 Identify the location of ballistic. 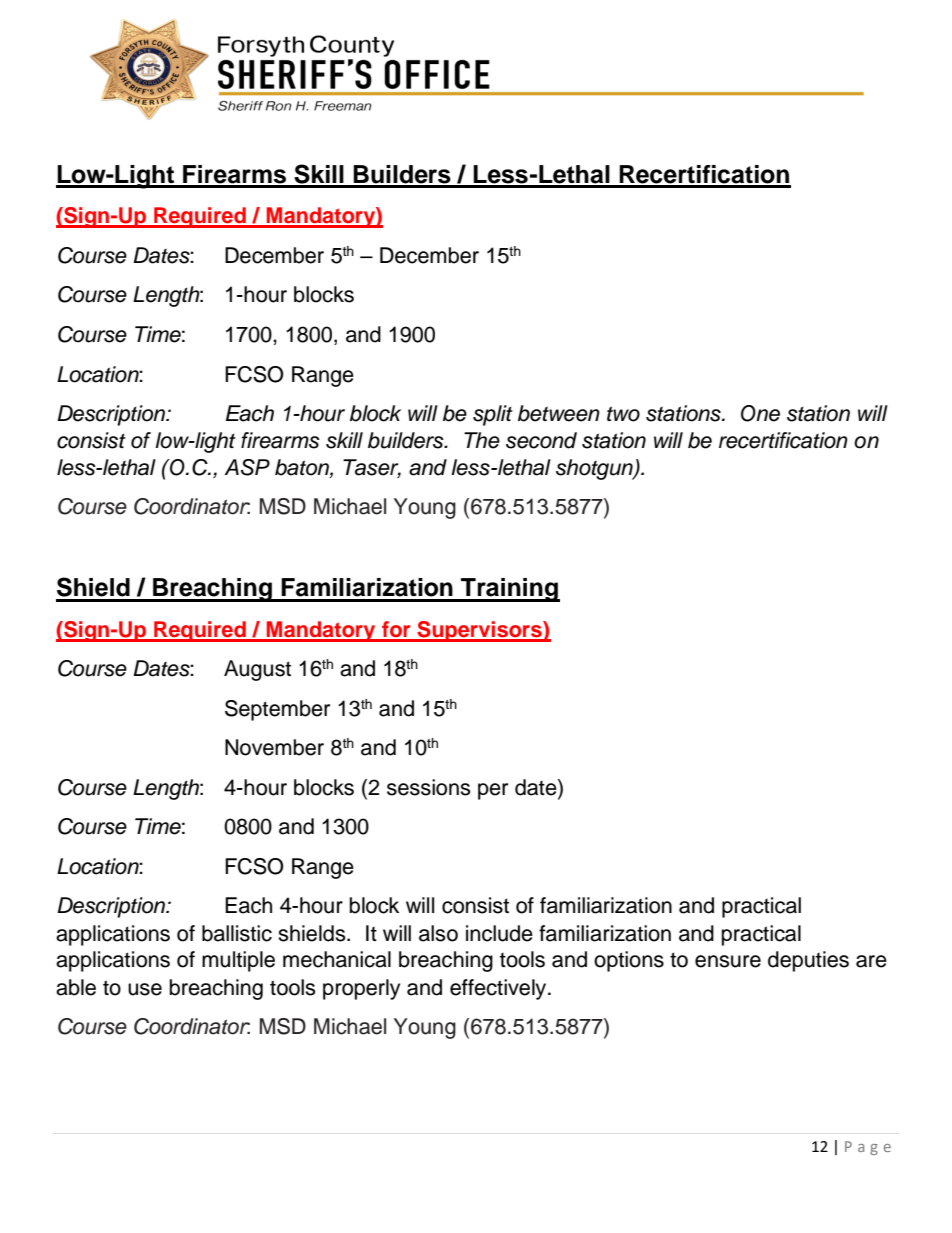
(237, 933).
